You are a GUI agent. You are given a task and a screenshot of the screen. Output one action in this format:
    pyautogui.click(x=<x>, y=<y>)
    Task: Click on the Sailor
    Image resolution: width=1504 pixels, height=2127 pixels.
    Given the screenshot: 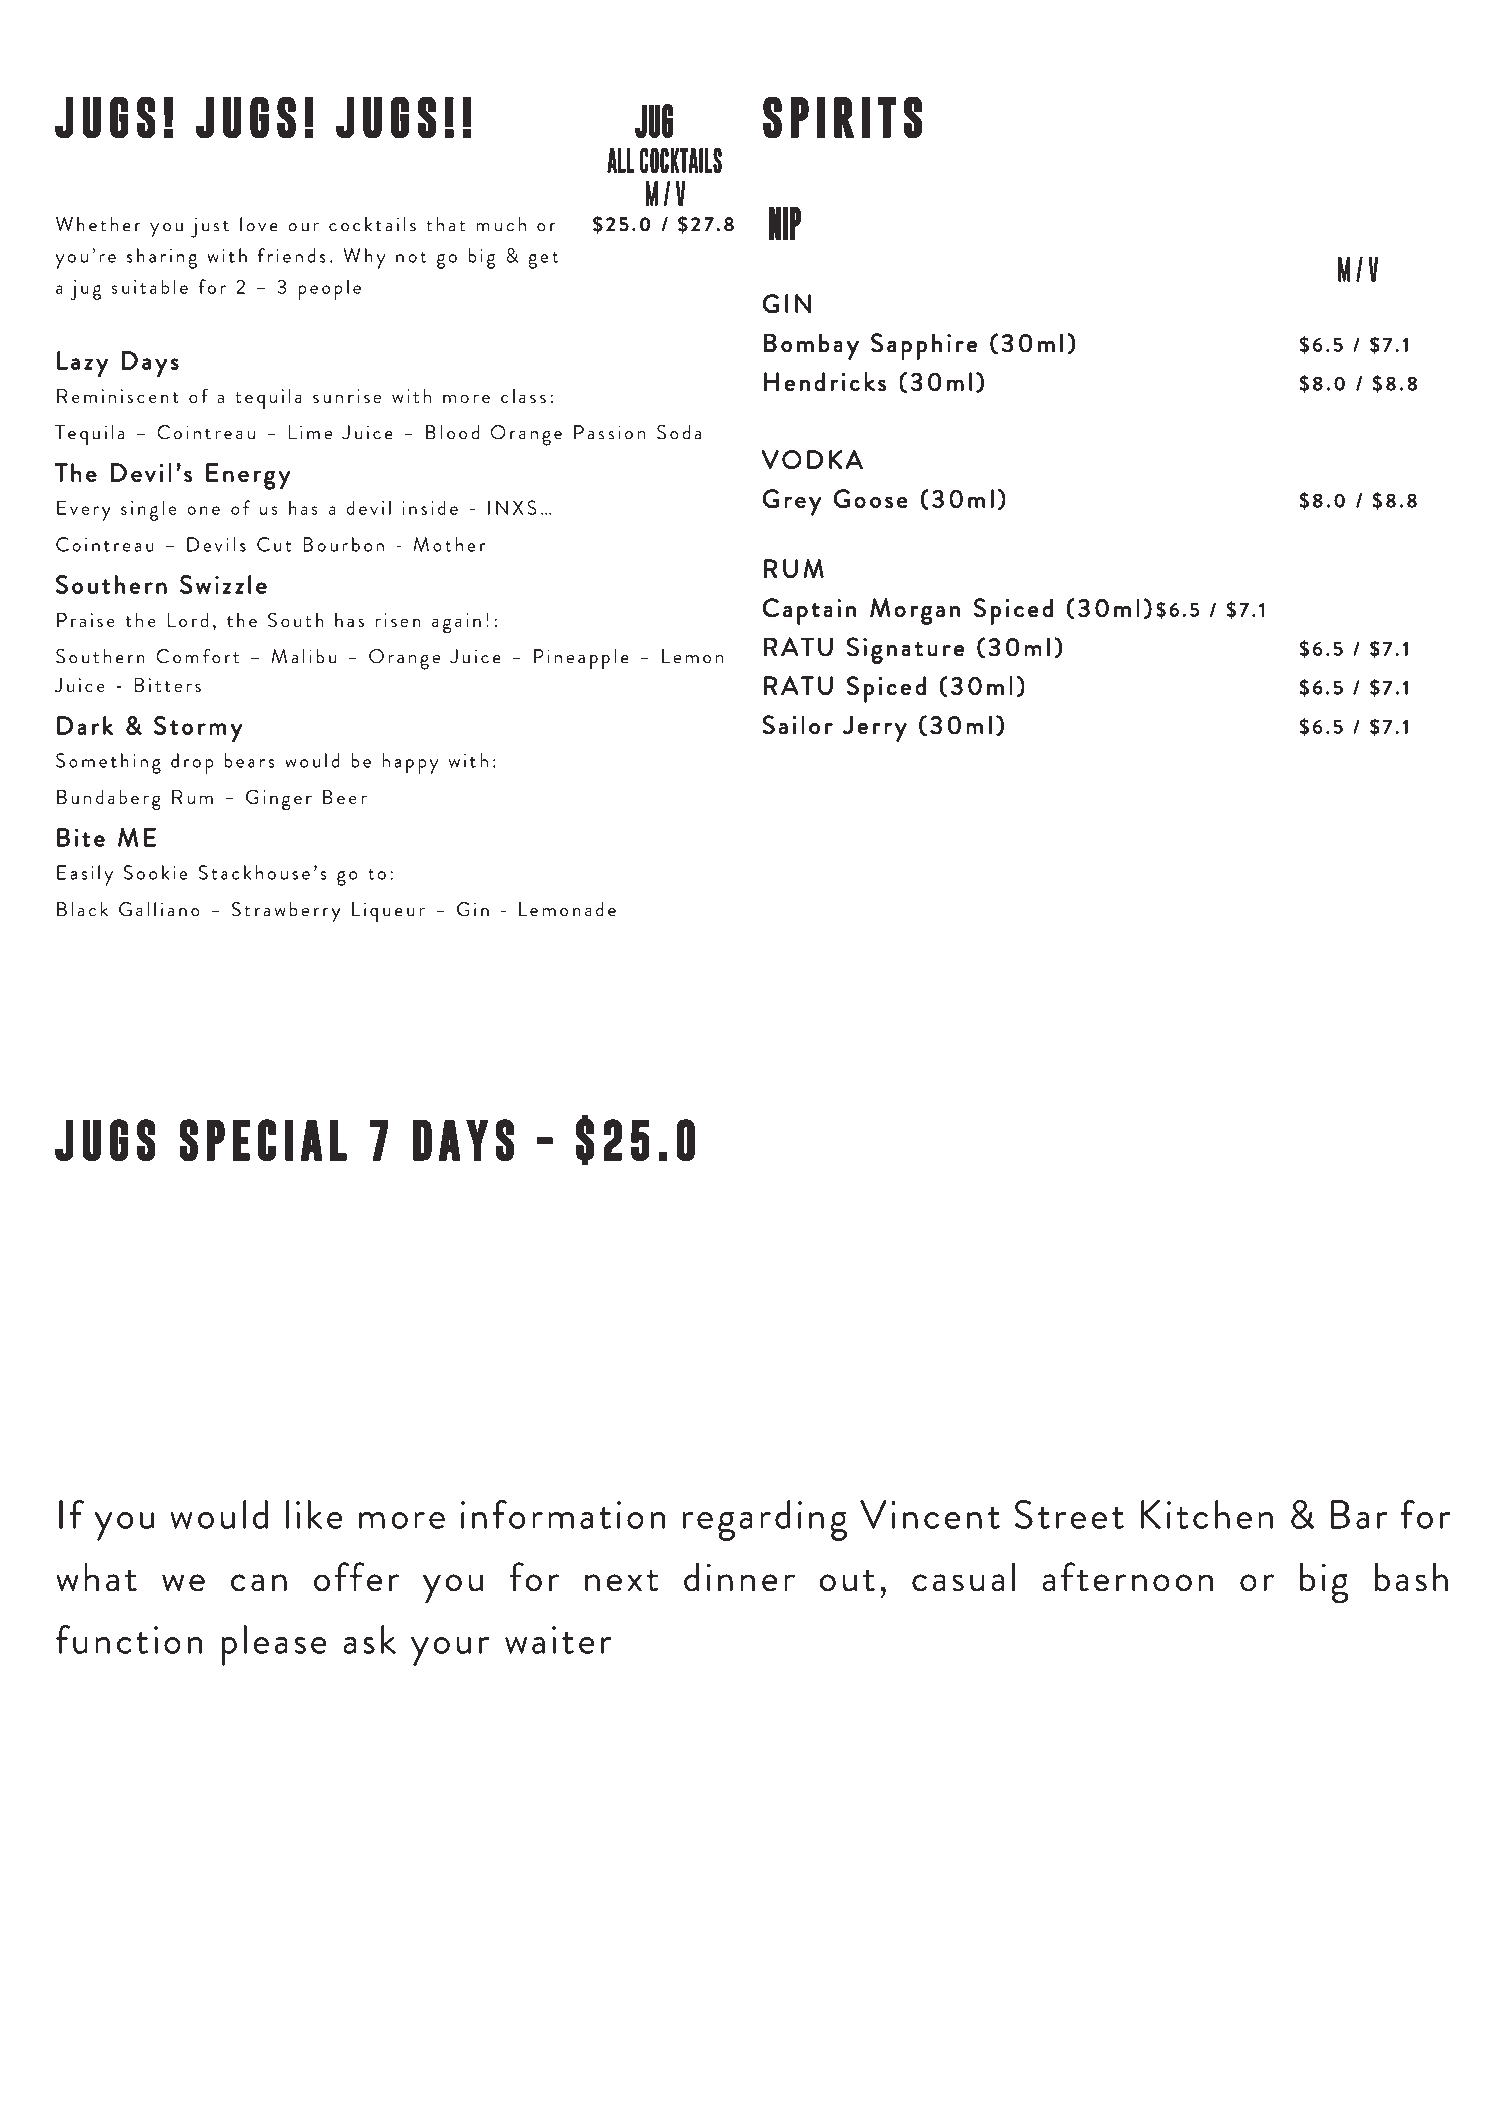 What is the action you would take?
    pyautogui.click(x=797, y=725)
